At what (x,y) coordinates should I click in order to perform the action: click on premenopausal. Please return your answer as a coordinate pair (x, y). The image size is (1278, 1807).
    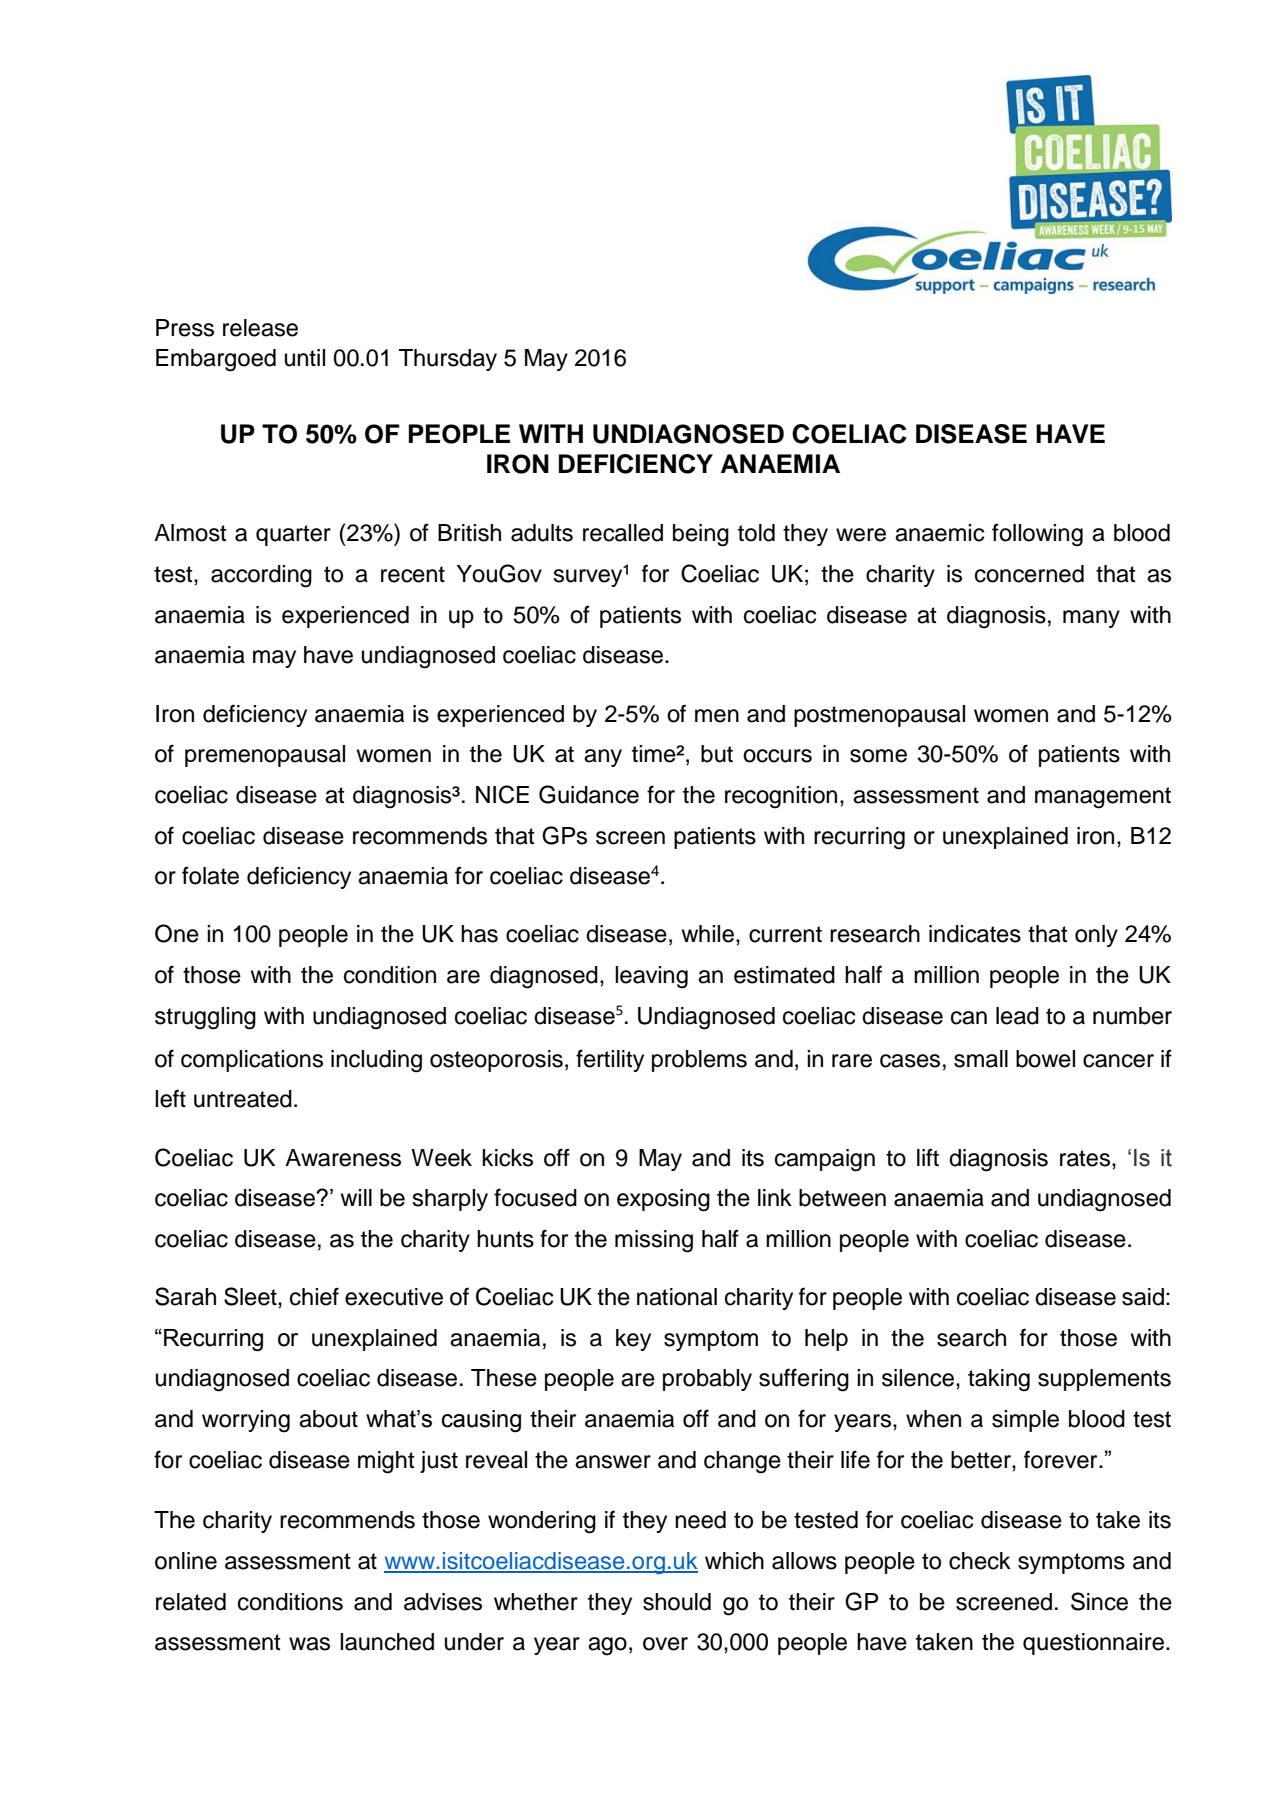
    Looking at the image, I should click on (265, 756).
